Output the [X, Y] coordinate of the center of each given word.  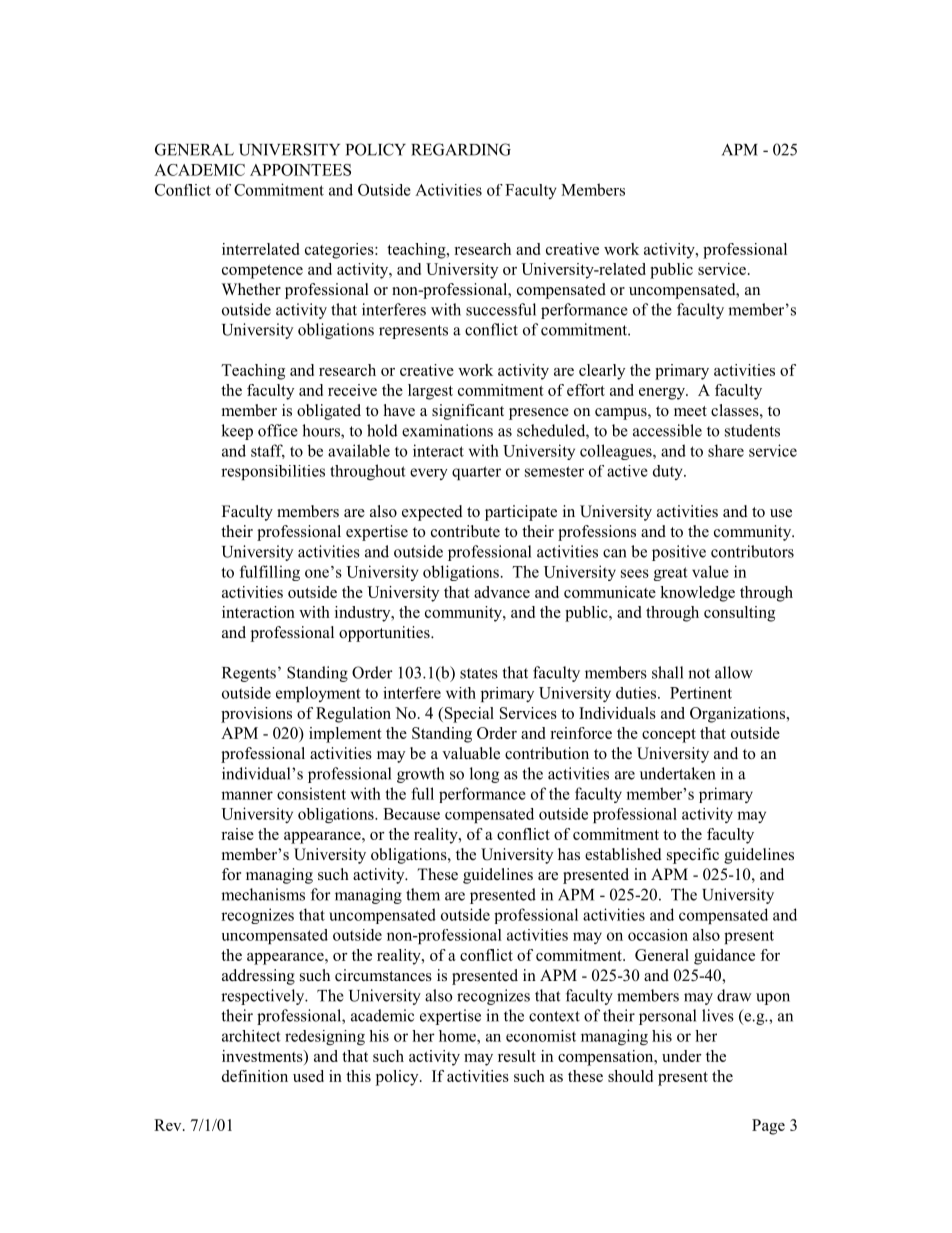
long [484, 775]
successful [501, 309]
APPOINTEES [300, 170]
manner [247, 795]
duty [669, 472]
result [517, 1056]
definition [255, 1076]
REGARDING [461, 149]
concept [669, 736]
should [630, 1076]
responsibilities [273, 472]
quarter [476, 473]
